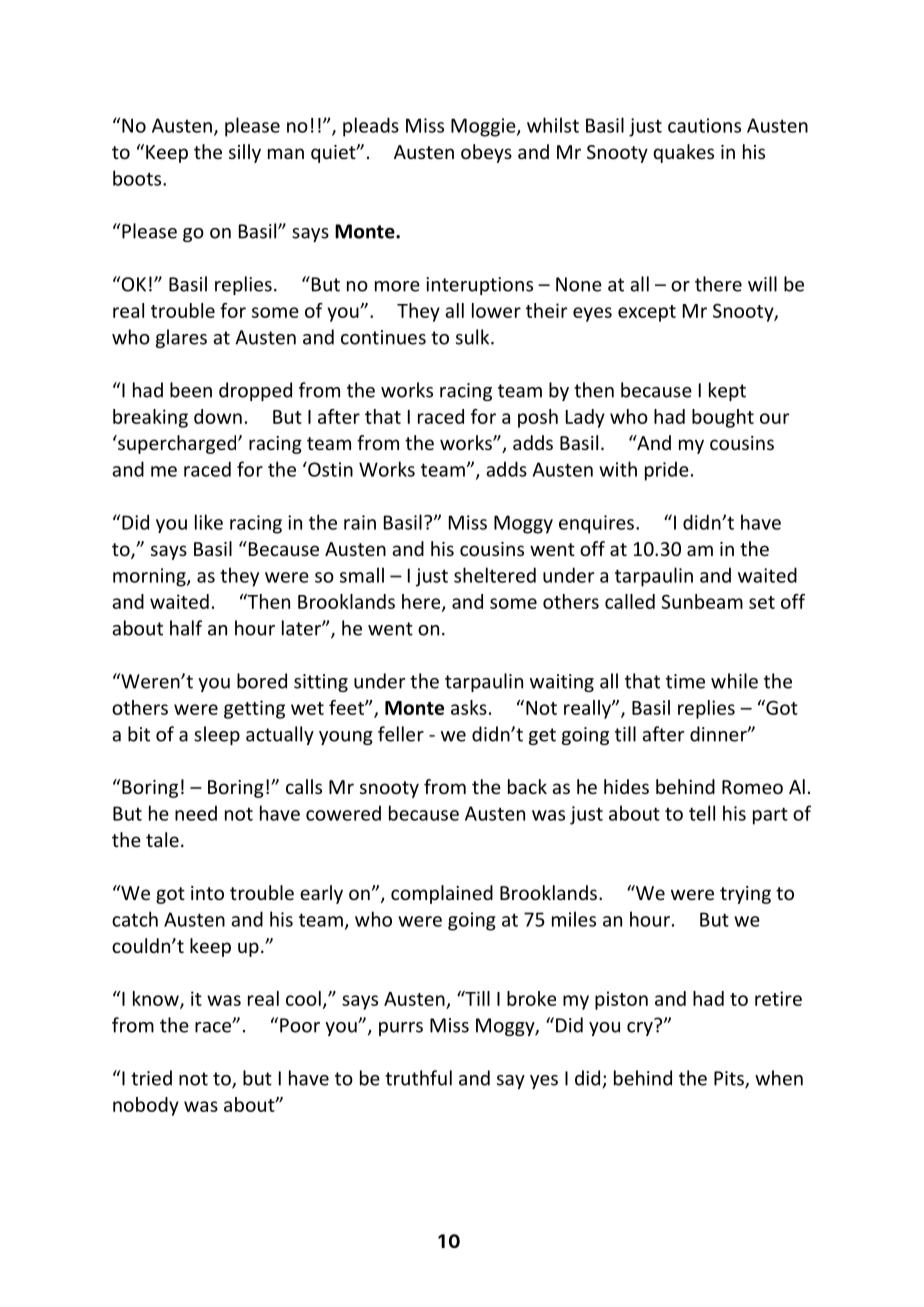 The image size is (924, 1307). Describe the element at coordinates (702, 601) in the page. I see `Sunbeam` at that location.
